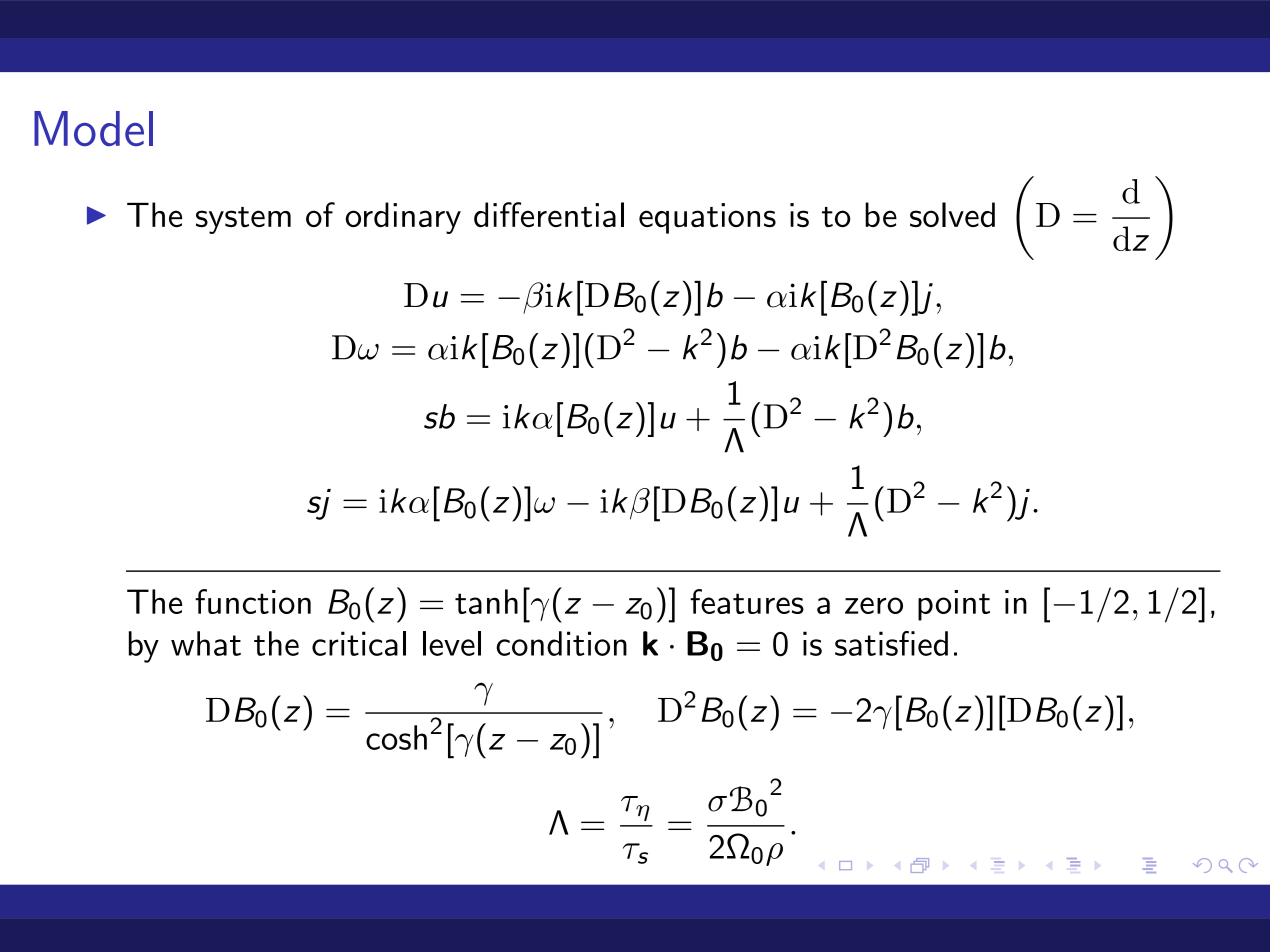 This screenshot has width=1270, height=952. What do you see at coordinates (561, 643) in the screenshot?
I see `condition` at bounding box center [561, 643].
